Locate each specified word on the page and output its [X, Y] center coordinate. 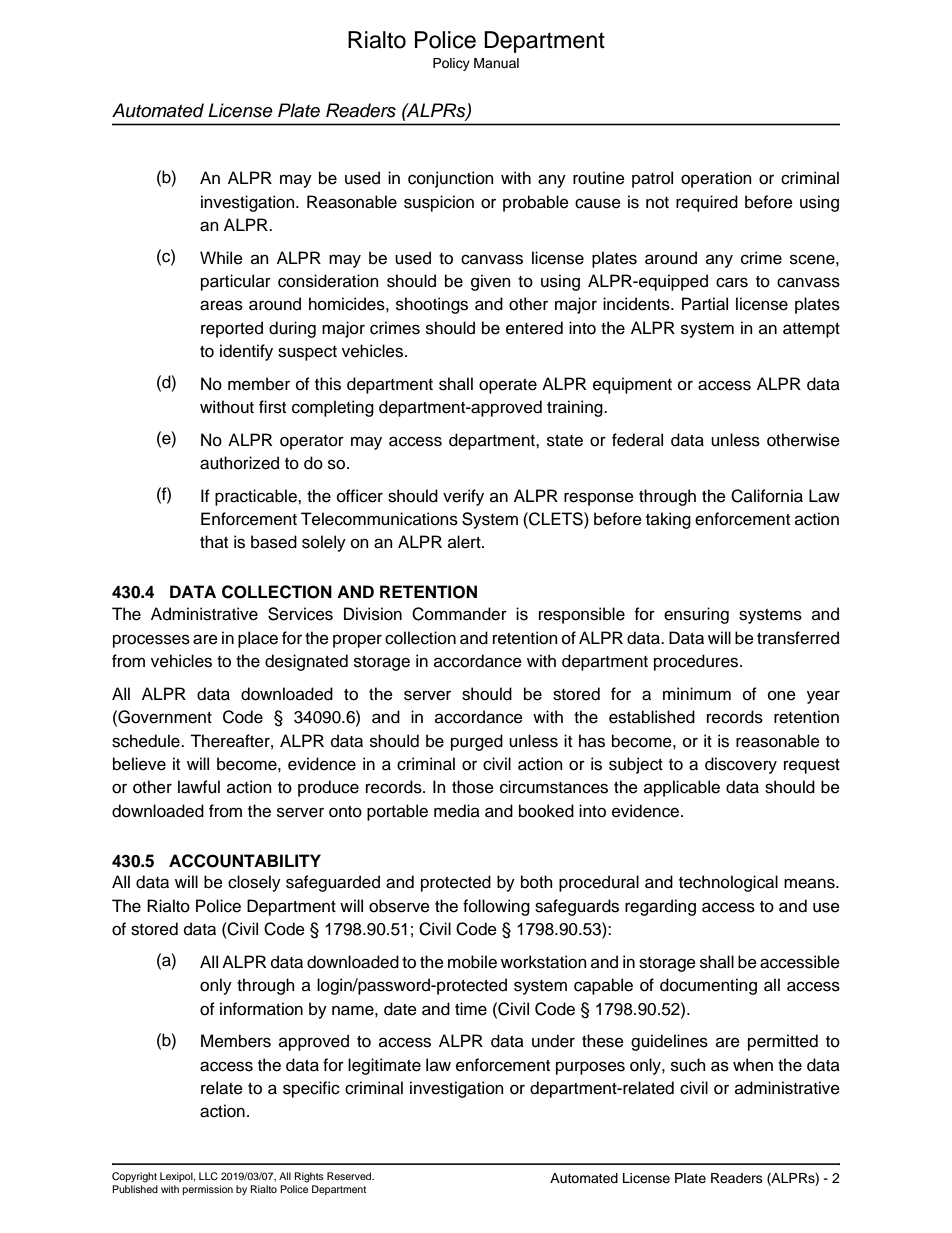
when [753, 1065]
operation [716, 179]
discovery [741, 765]
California [767, 496]
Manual [496, 63]
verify [463, 497]
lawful [199, 787]
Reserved [350, 1176]
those [473, 787]
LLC [208, 1176]
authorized [239, 463]
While [221, 258]
